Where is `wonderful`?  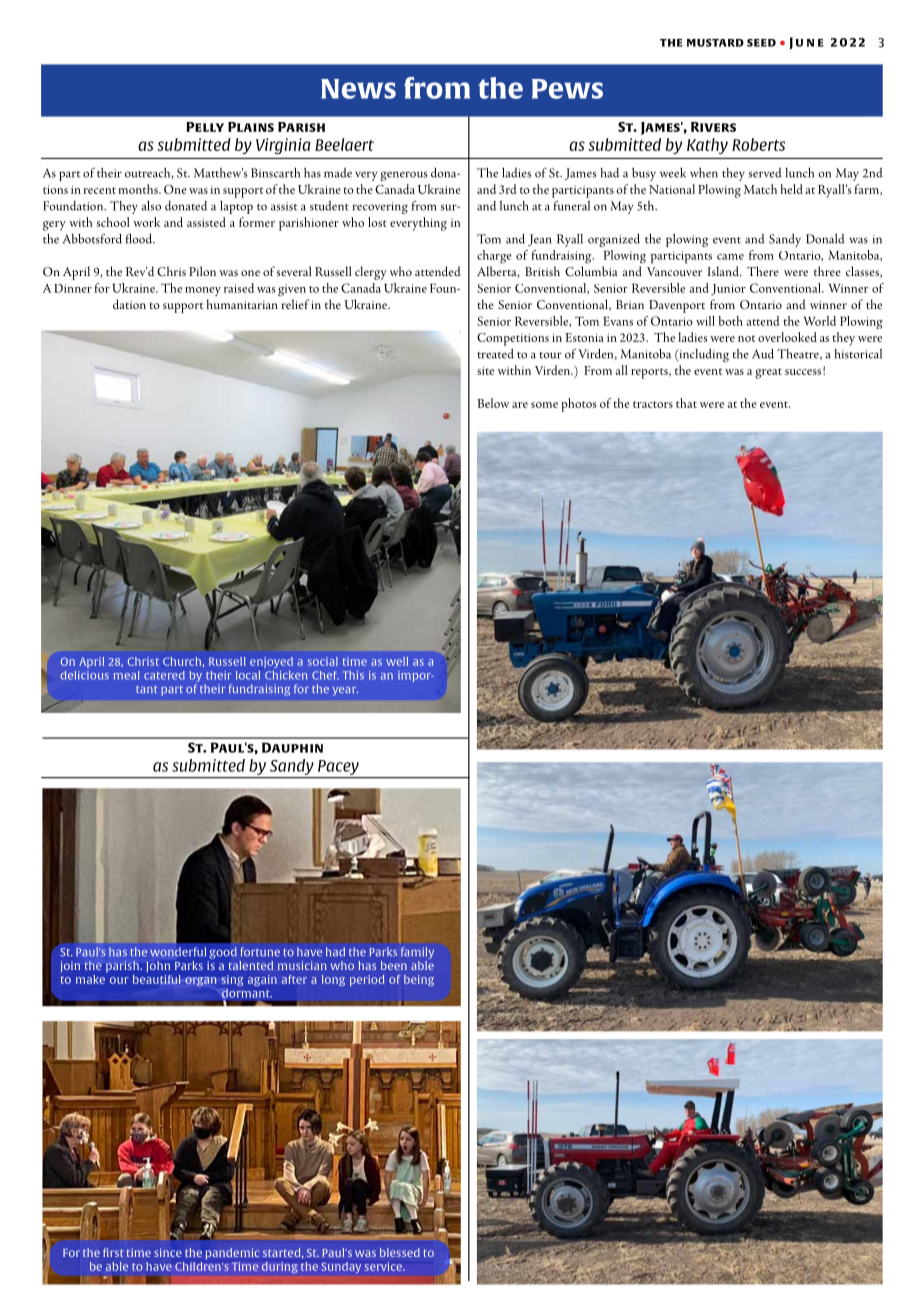
wonderful is located at coordinates (178, 952).
